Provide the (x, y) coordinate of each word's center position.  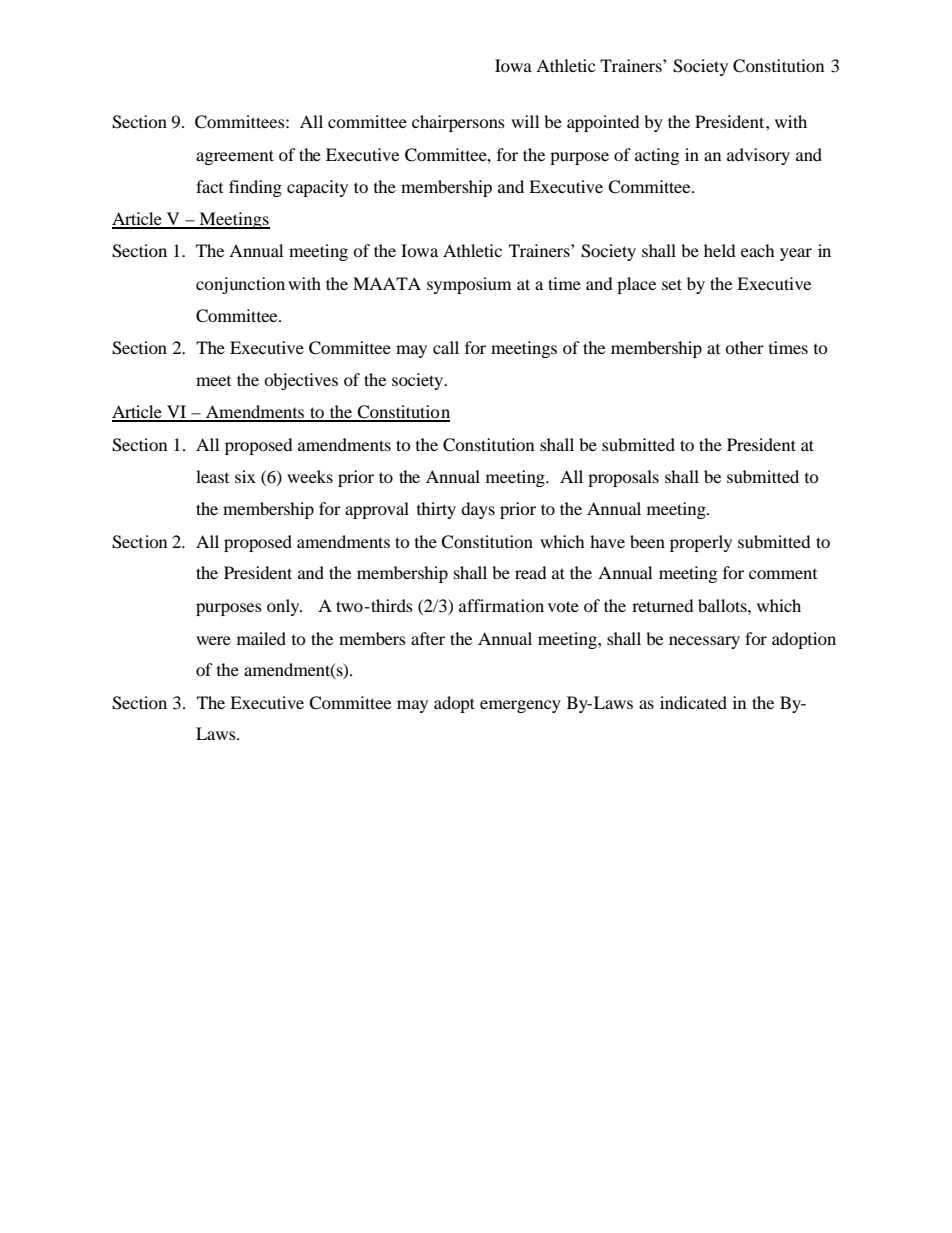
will (525, 121)
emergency (520, 706)
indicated (693, 702)
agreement (235, 157)
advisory (758, 156)
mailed (261, 638)
